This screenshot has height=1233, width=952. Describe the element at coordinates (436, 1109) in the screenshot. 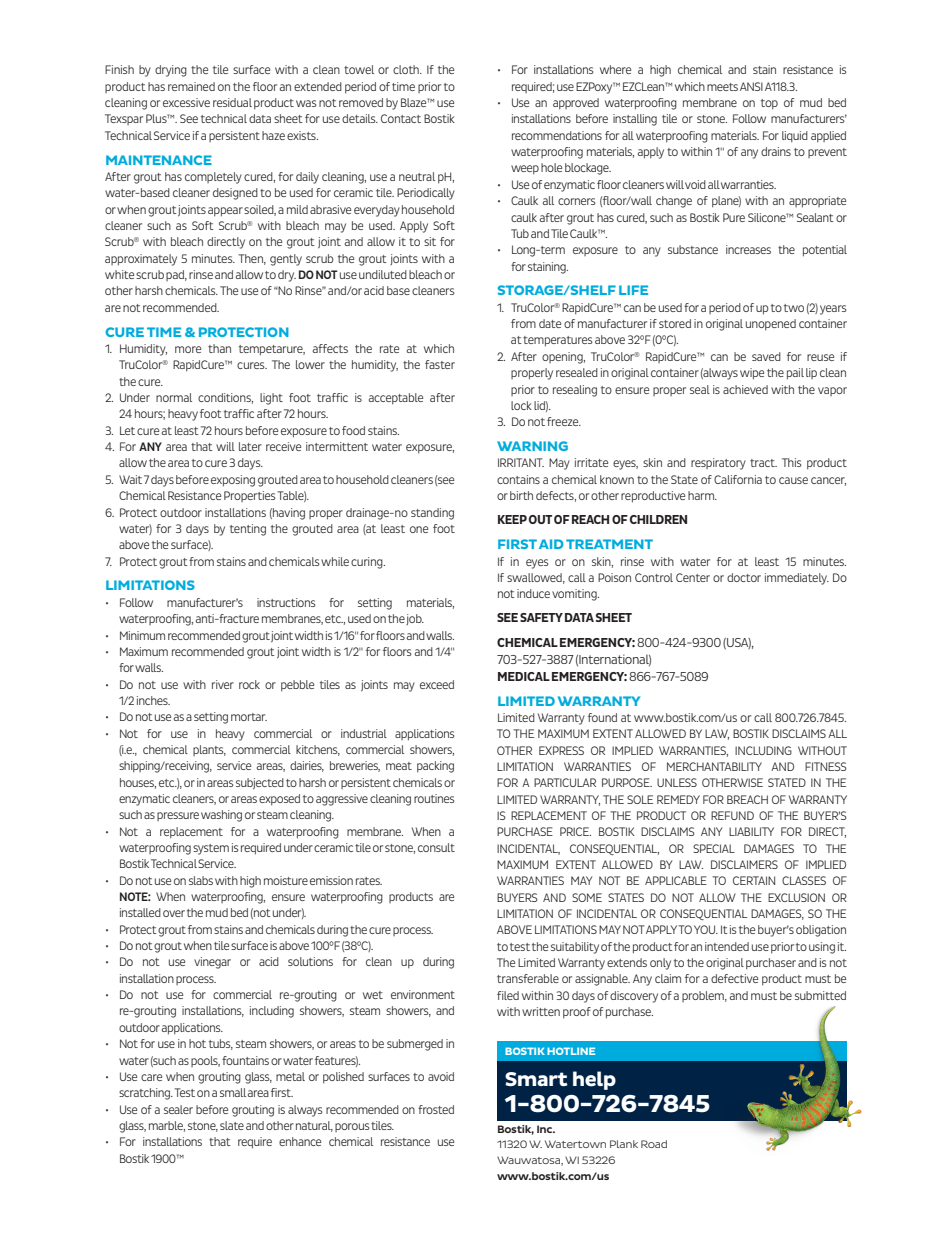

I see `frosted` at that location.
